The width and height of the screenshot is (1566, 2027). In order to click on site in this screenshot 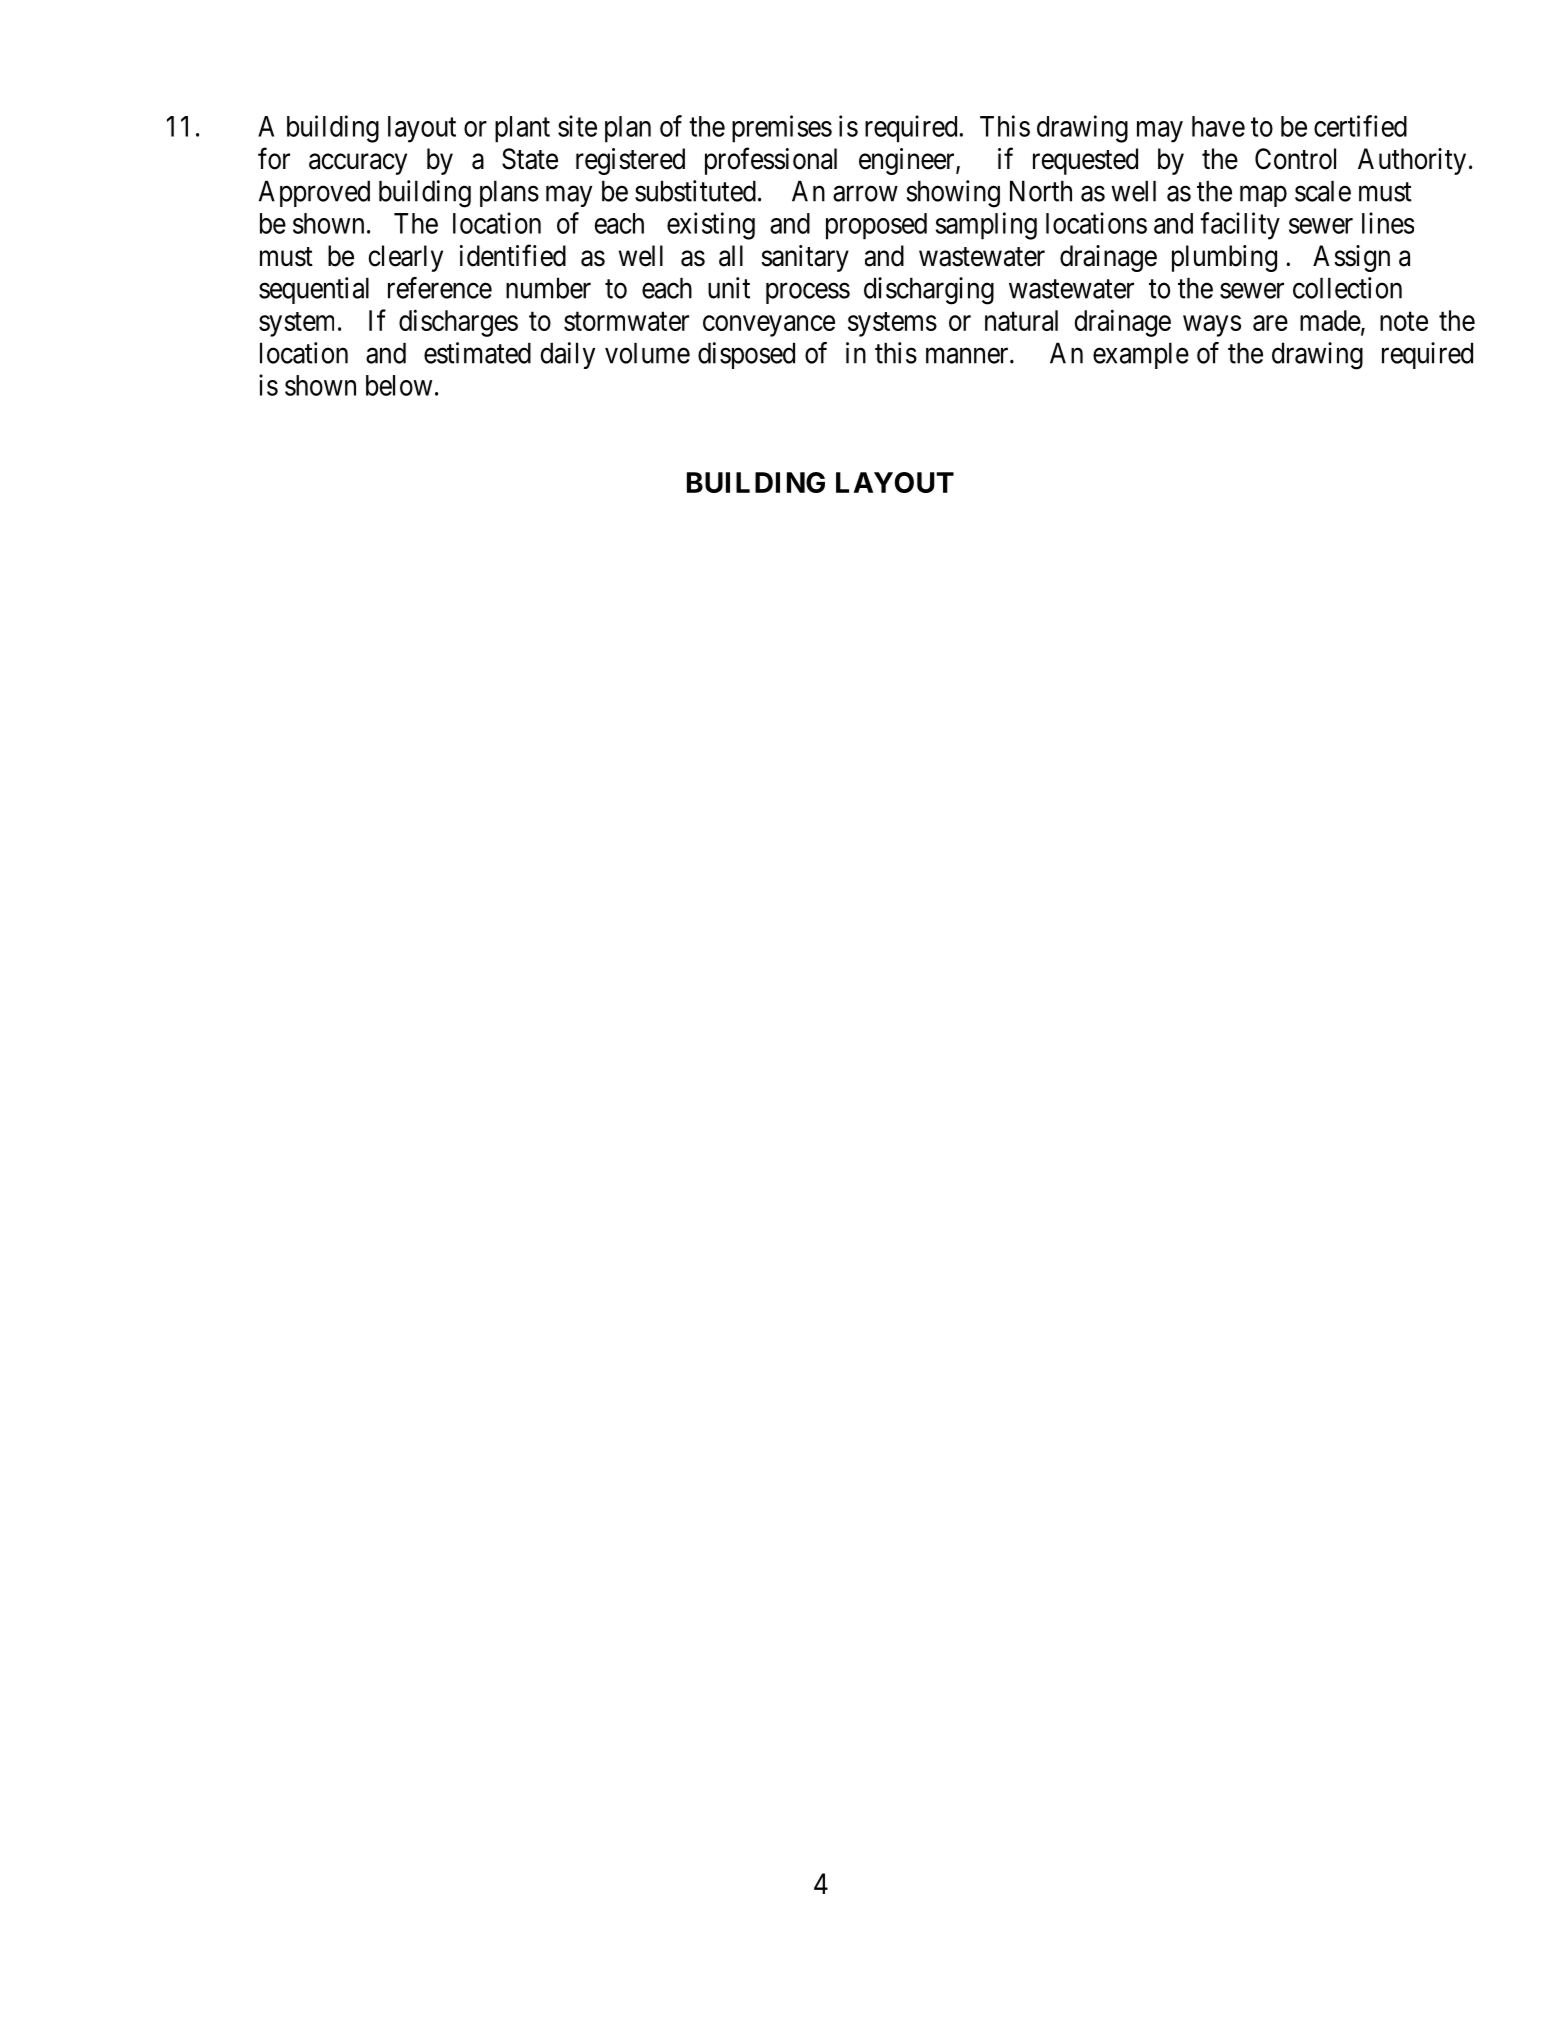, I will do `click(577, 126)`.
